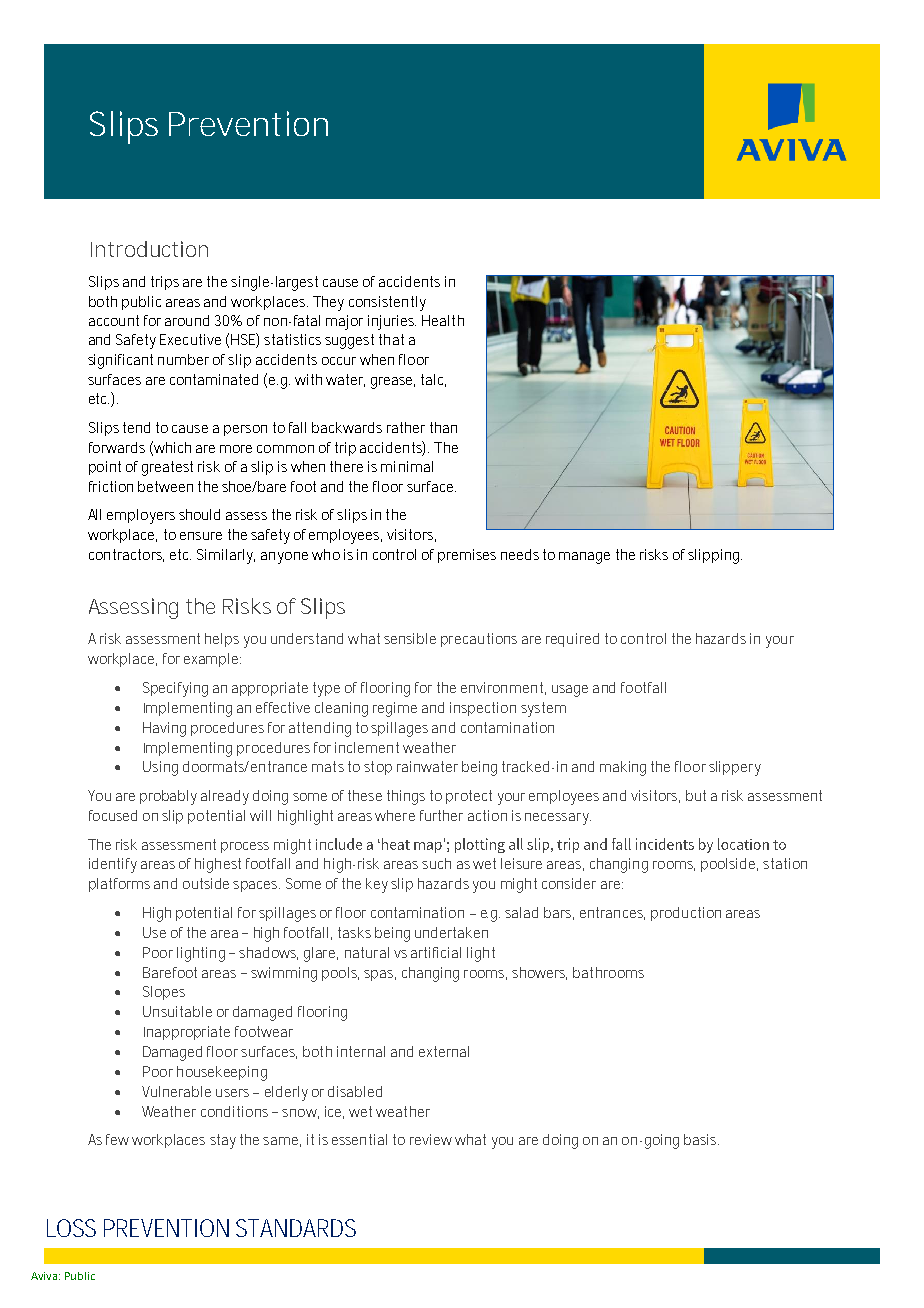 This screenshot has height=1308, width=924. I want to click on employers, so click(141, 516).
